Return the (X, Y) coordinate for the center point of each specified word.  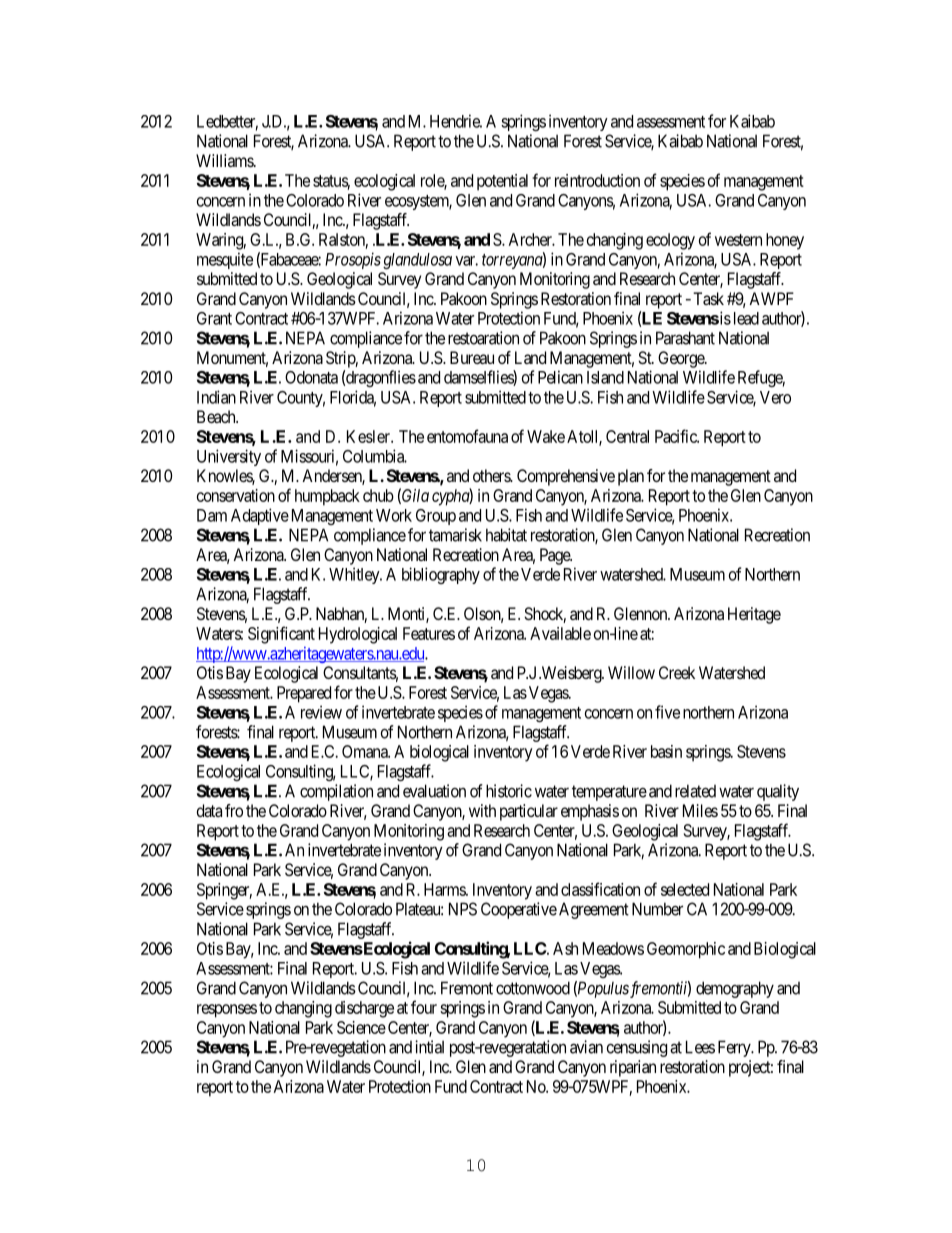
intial (429, 1047)
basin (666, 751)
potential (502, 182)
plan (631, 477)
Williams (225, 160)
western (738, 240)
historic (509, 791)
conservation (236, 495)
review (321, 712)
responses (227, 1011)
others (492, 475)
